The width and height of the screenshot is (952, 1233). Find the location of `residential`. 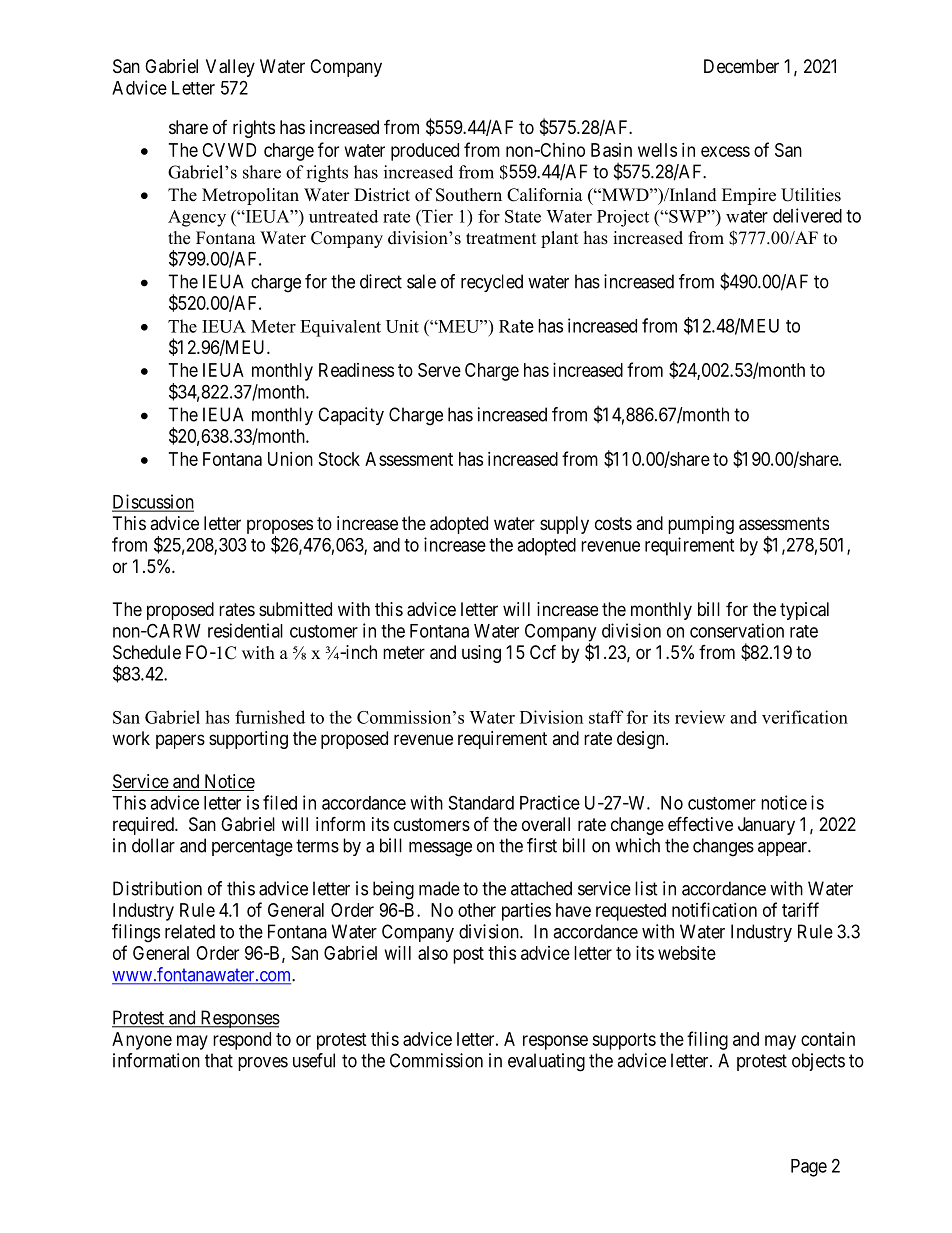

residential is located at coordinates (245, 630).
